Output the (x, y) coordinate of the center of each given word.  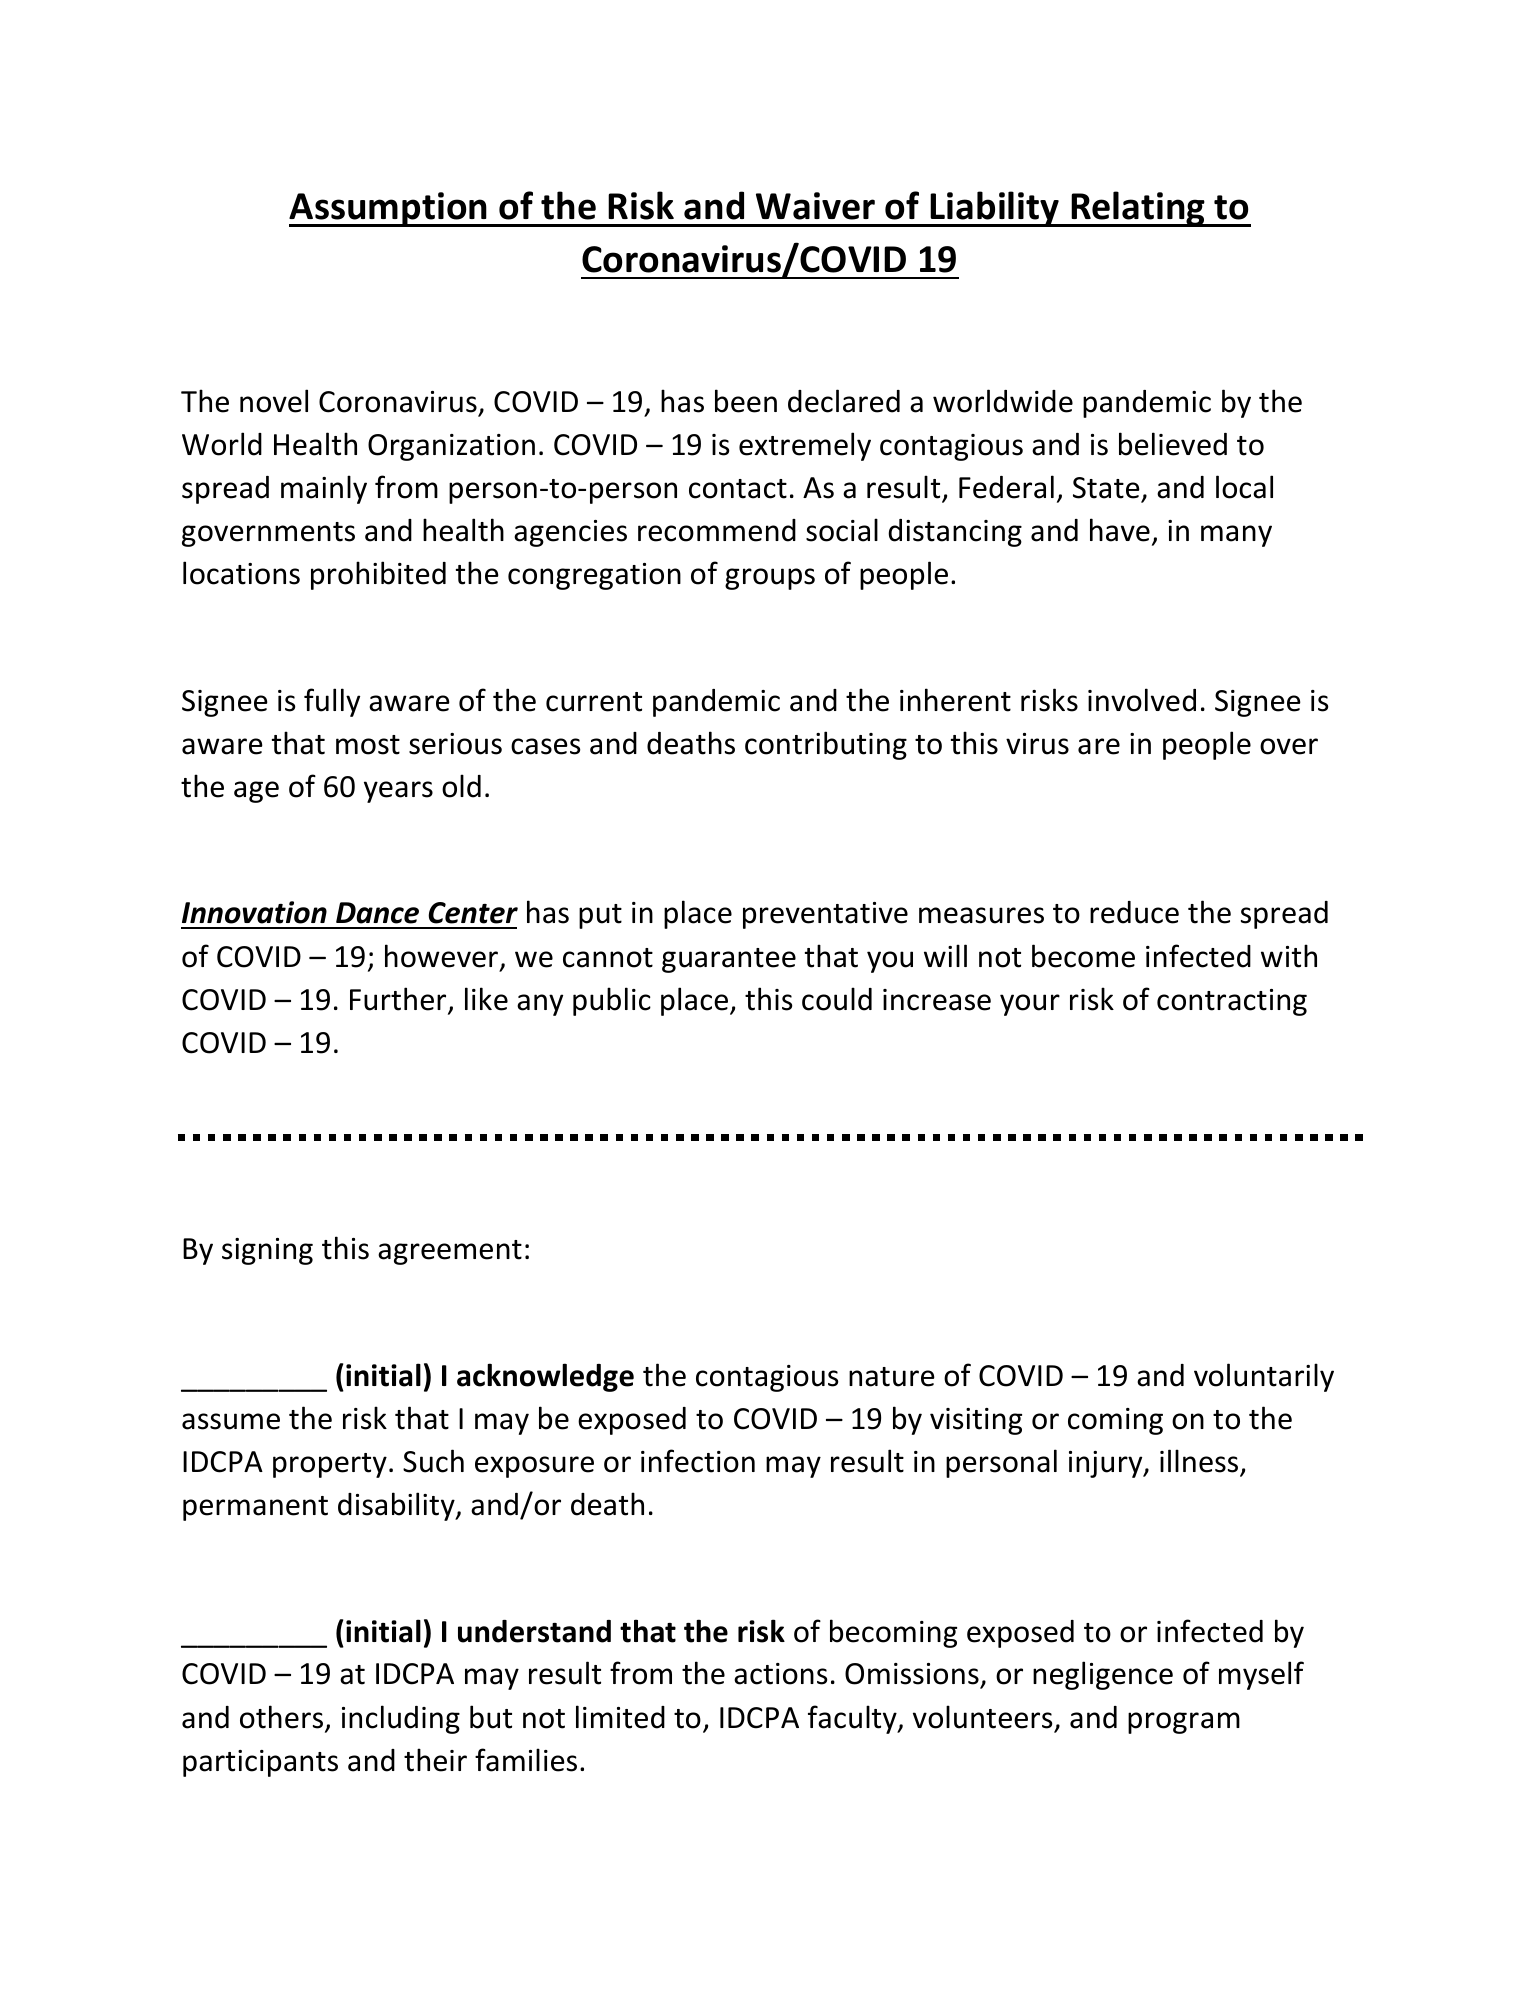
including (401, 1719)
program (1184, 1723)
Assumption (389, 209)
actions (780, 1674)
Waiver (815, 206)
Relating (1138, 209)
